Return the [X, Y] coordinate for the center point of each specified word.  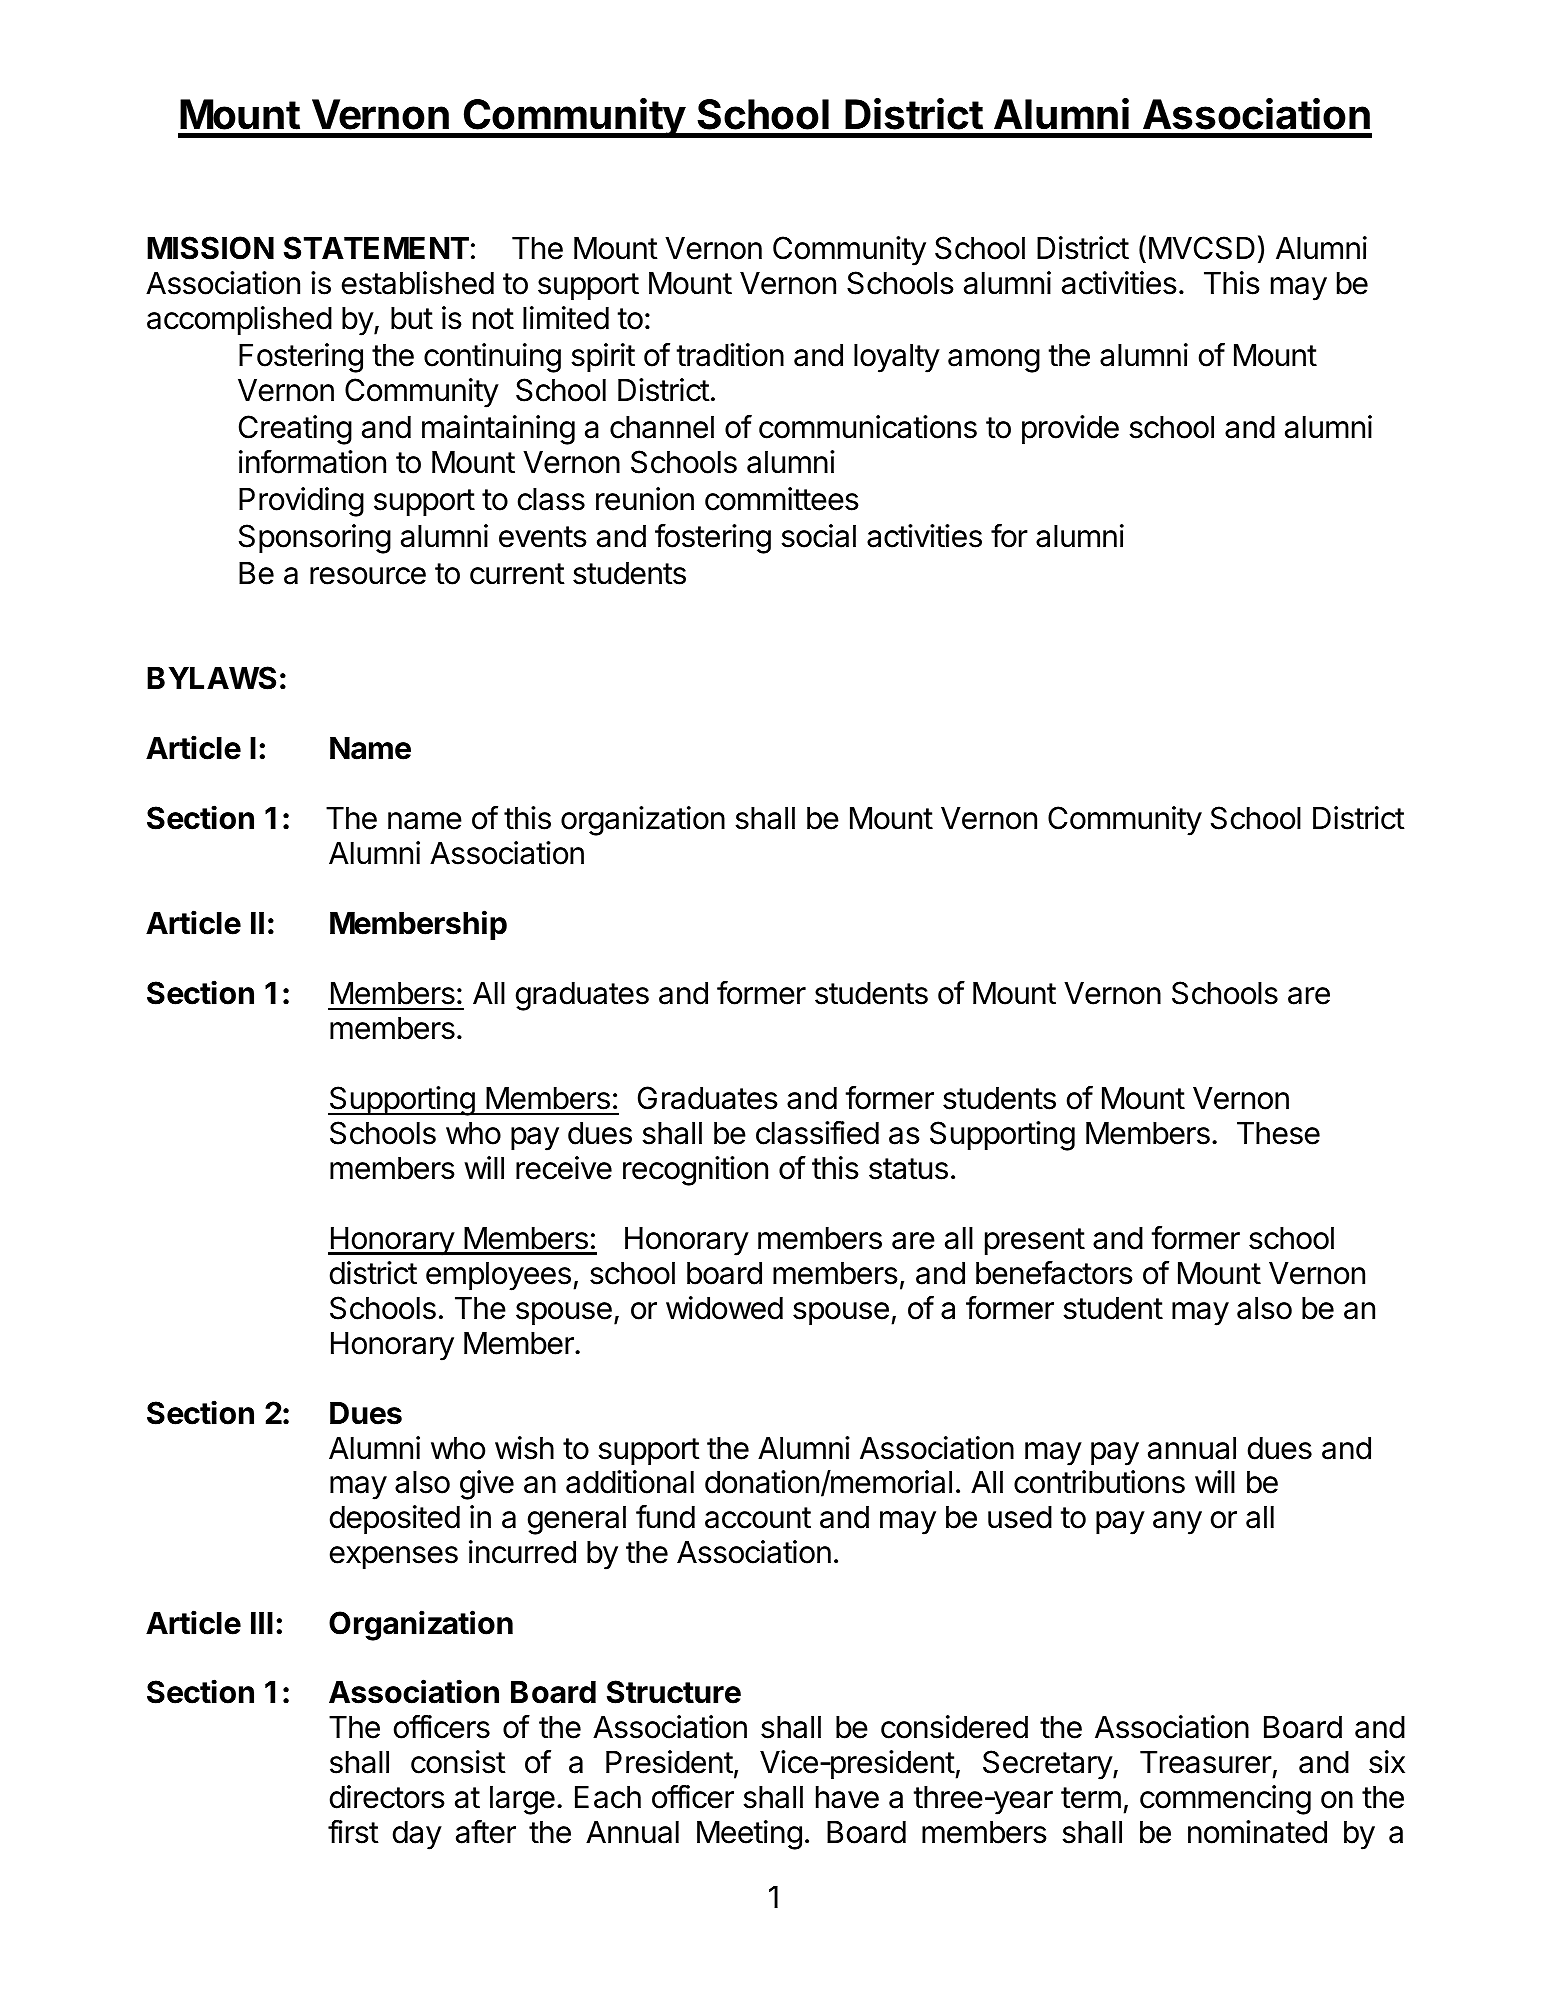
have [847, 1797]
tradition [730, 355]
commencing [1225, 1800]
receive [564, 1168]
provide [1070, 430]
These [1278, 1133]
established [418, 283]
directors [387, 1797]
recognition [695, 1171]
